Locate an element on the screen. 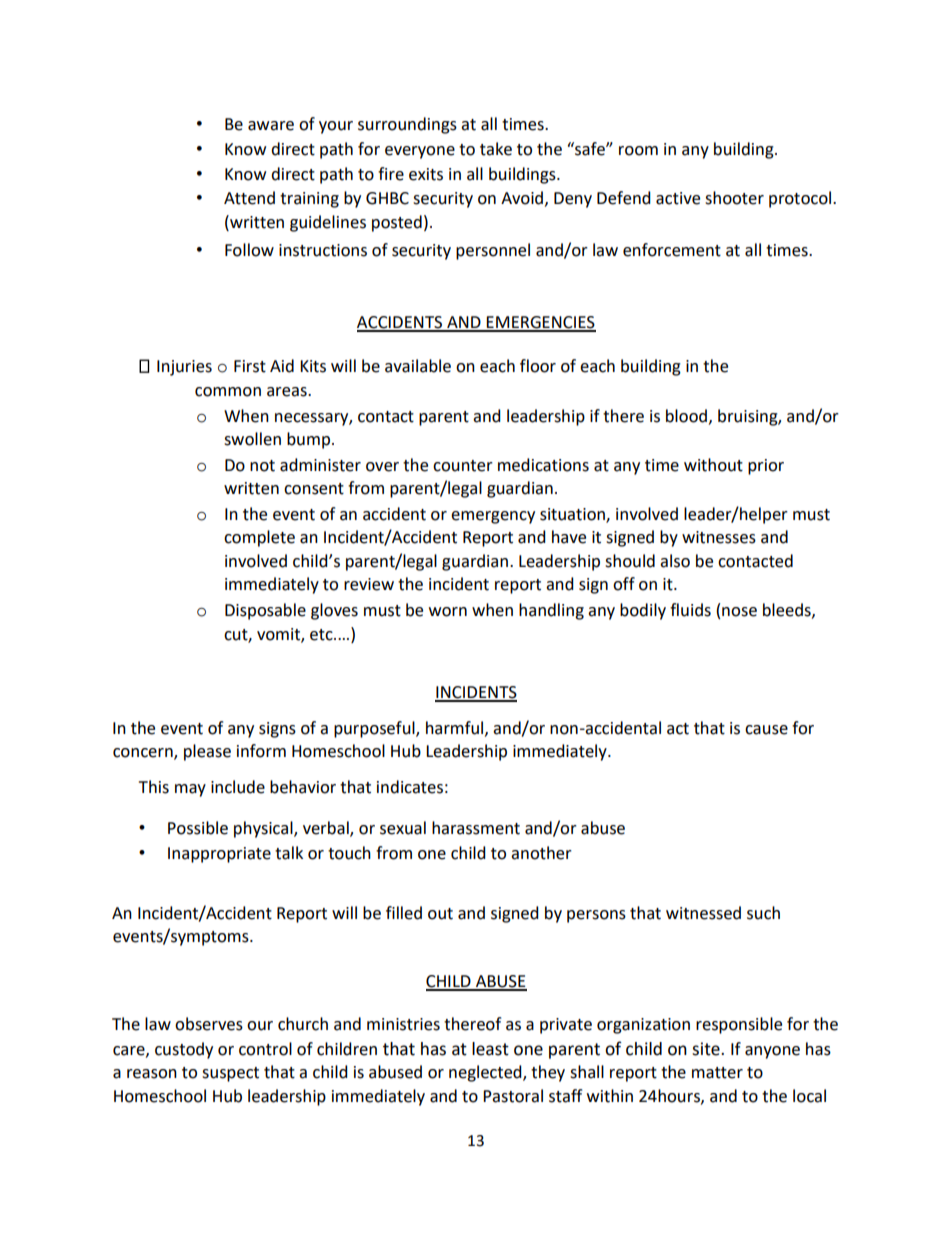 The image size is (952, 1233). witnessed is located at coordinates (703, 913).
